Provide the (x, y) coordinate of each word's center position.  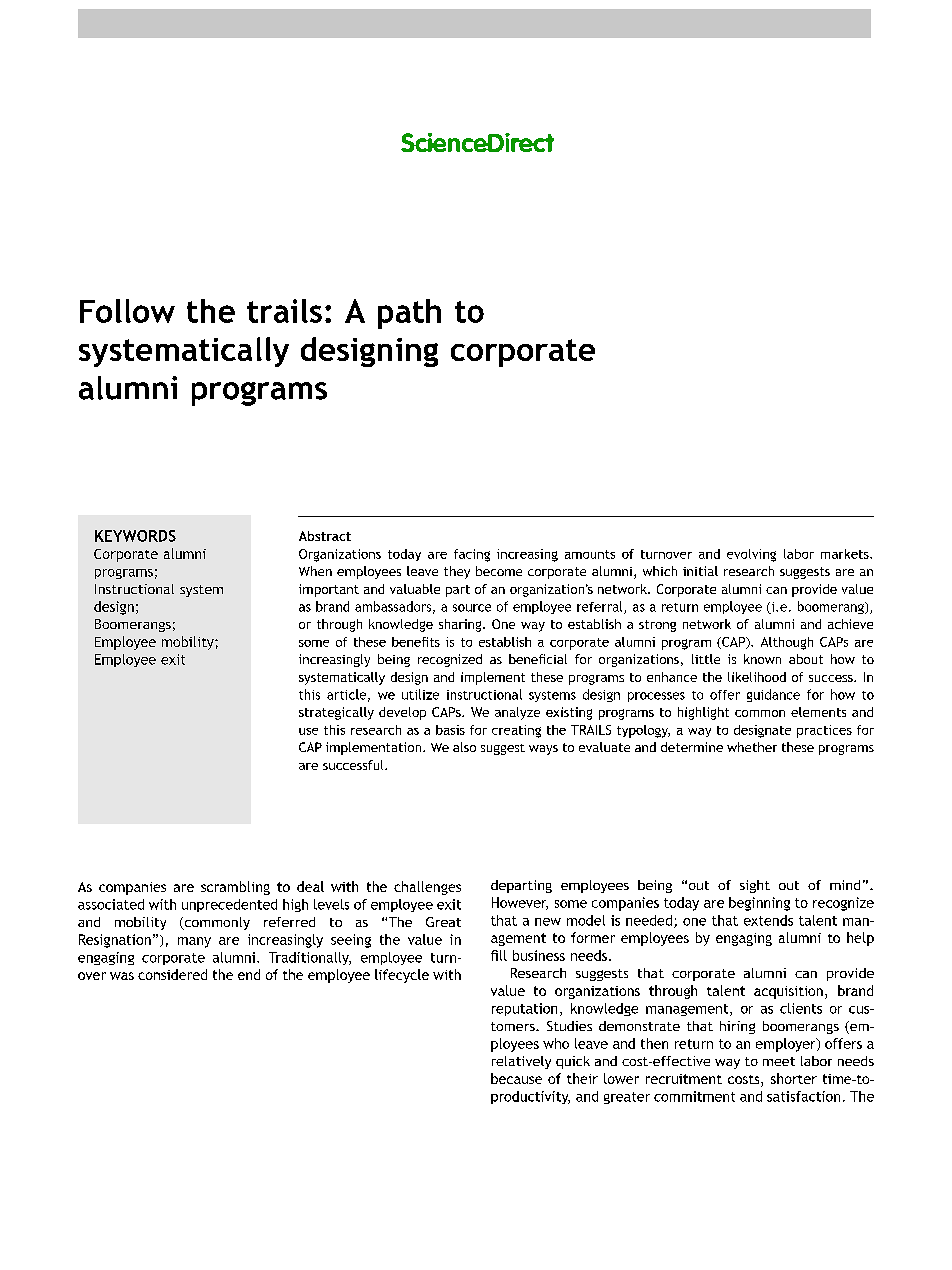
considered (172, 974)
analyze (517, 713)
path (409, 314)
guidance (773, 695)
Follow (127, 311)
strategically (336, 713)
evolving (751, 555)
